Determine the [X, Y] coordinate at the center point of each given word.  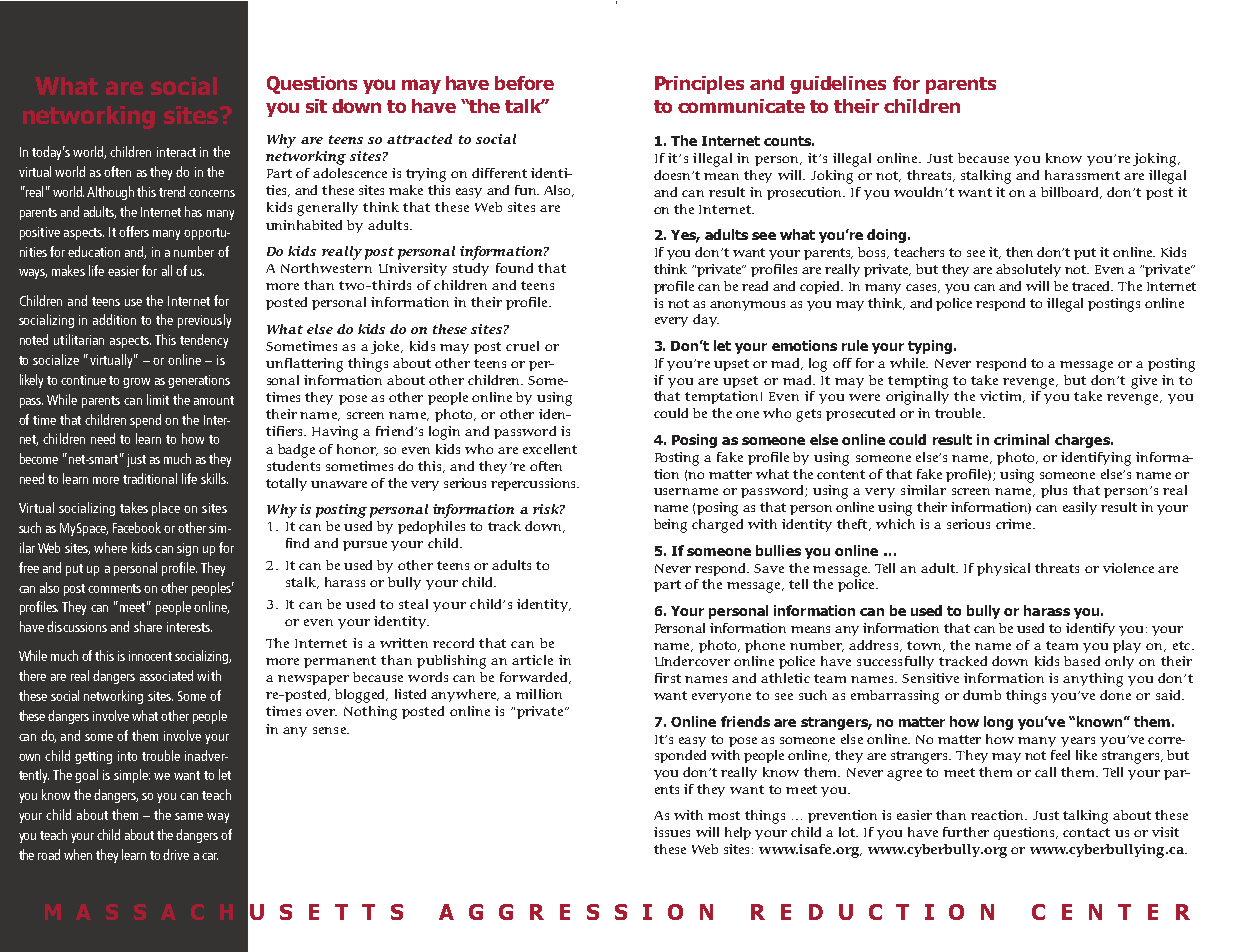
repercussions [534, 484]
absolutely [1028, 270]
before [524, 83]
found [514, 268]
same [189, 816]
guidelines [838, 85]
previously [204, 321]
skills [214, 478]
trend [172, 191]
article [532, 660]
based [1082, 661]
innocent [150, 656]
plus [1054, 491]
